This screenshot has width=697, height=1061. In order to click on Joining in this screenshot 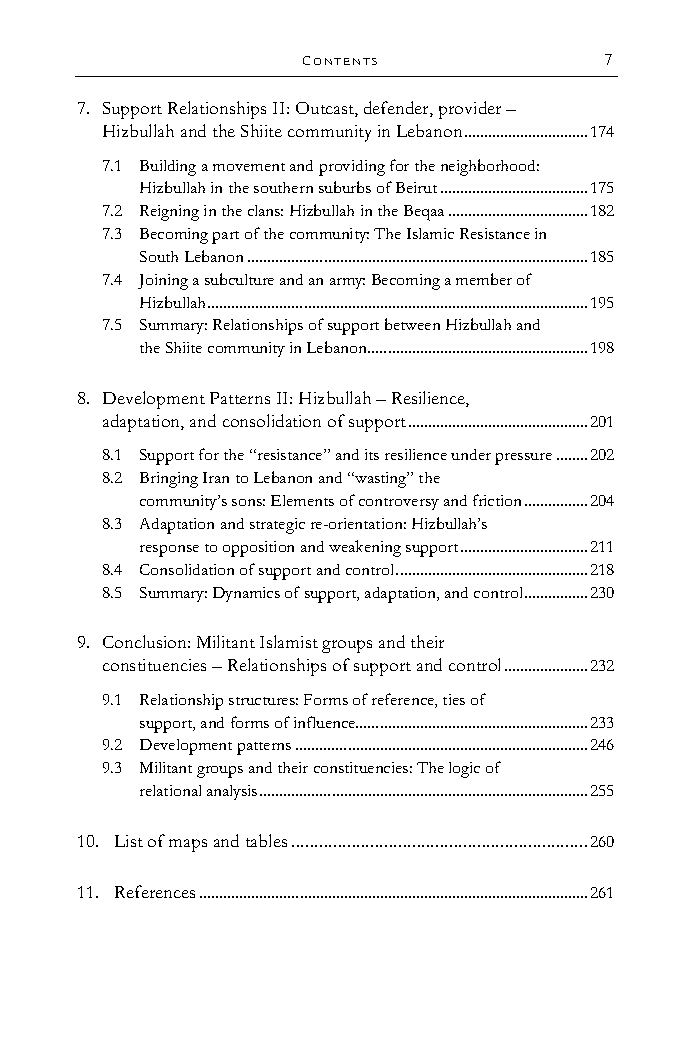, I will do `click(163, 282)`.
